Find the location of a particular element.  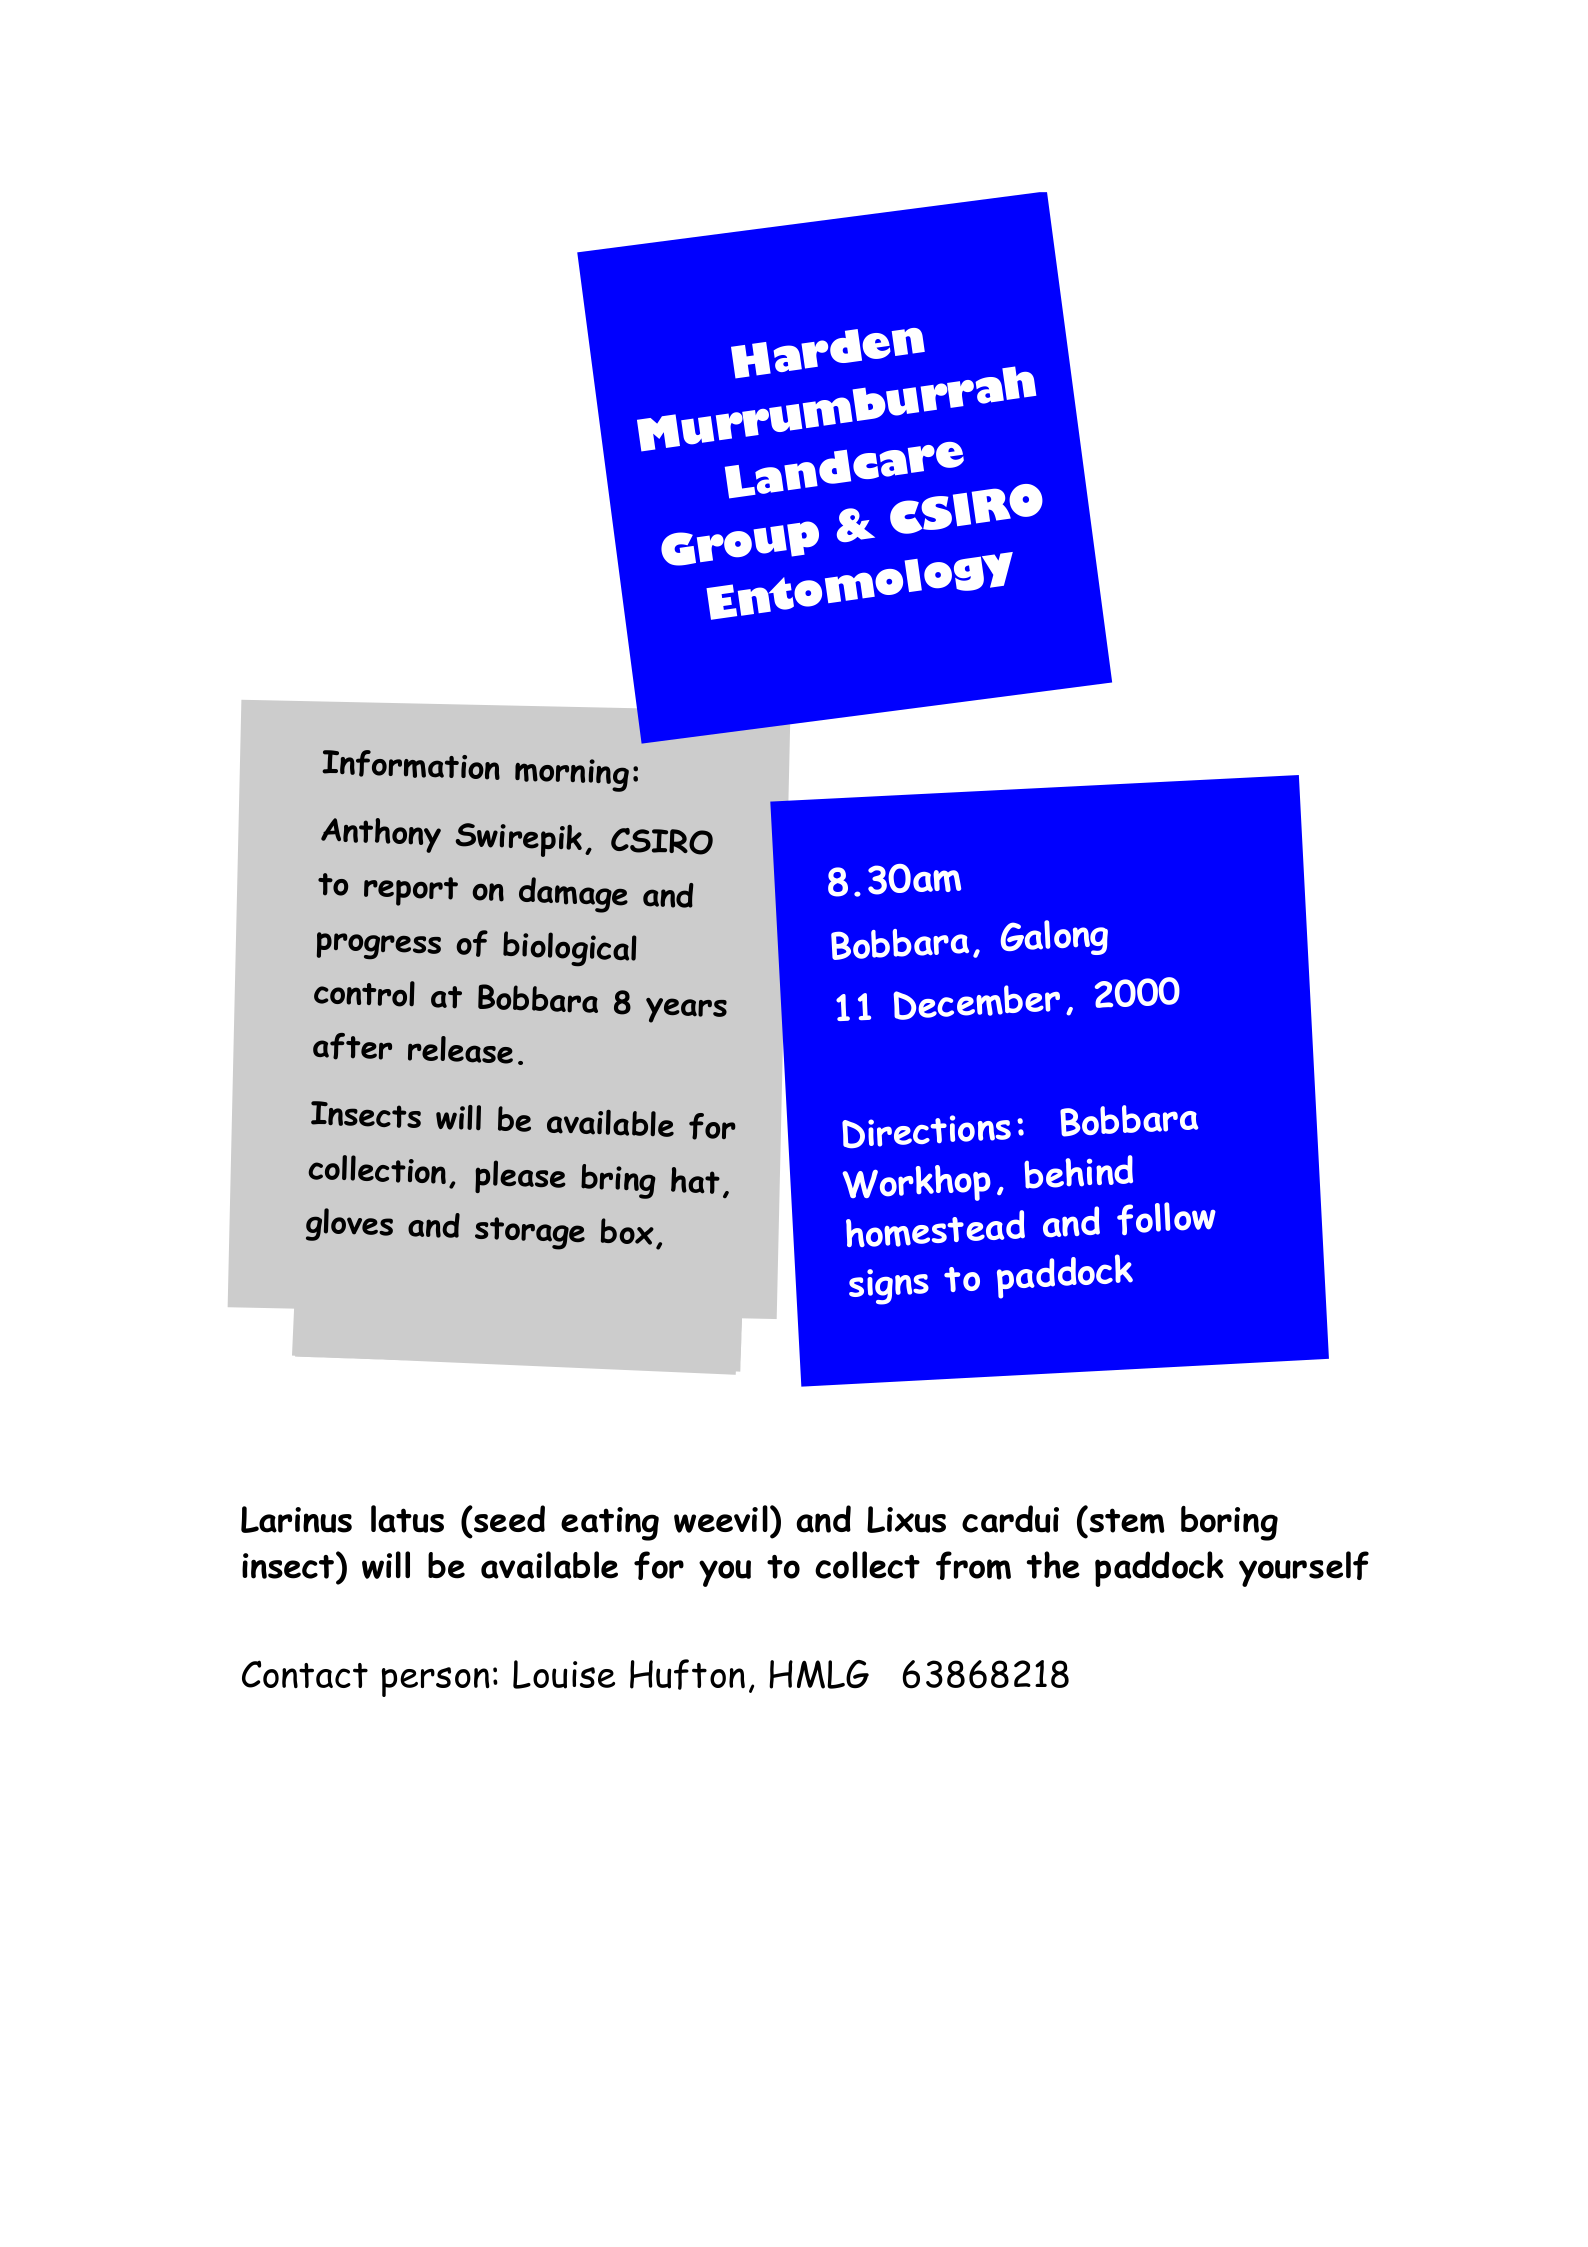

weevil is located at coordinates (721, 1519).
